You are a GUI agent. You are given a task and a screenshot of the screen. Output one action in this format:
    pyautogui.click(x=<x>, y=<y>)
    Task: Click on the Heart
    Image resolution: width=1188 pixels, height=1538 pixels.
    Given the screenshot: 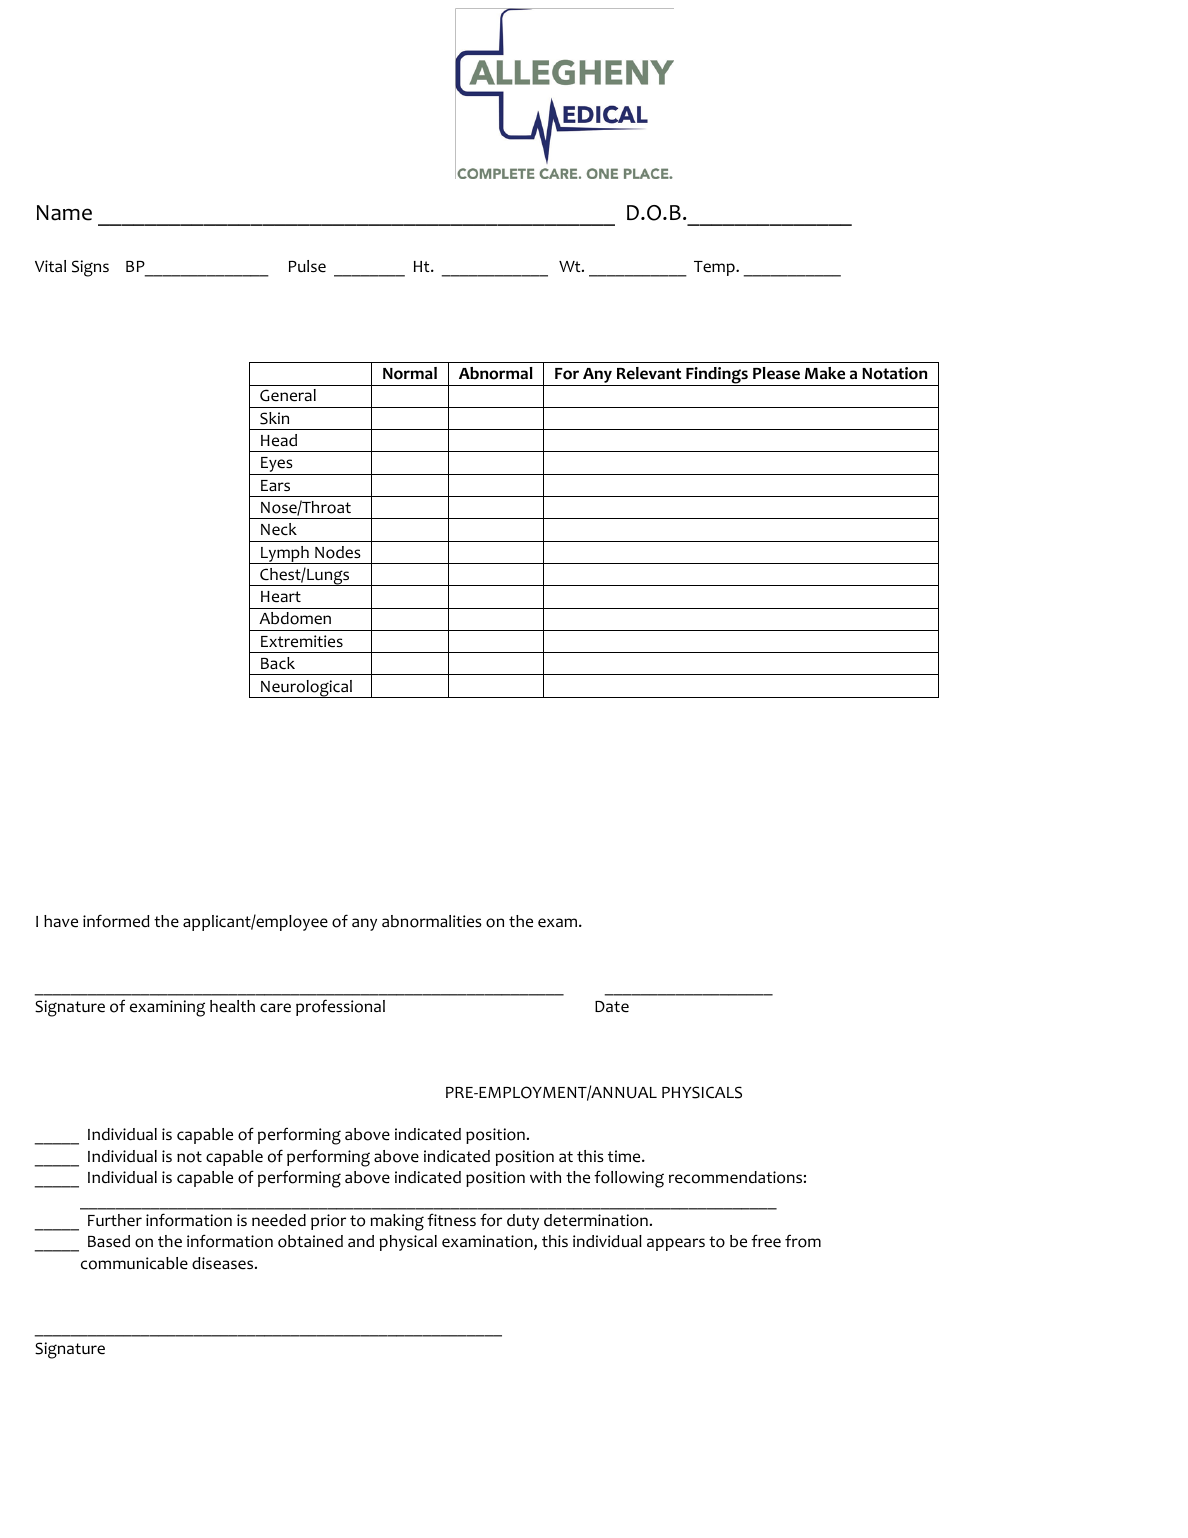 What is the action you would take?
    pyautogui.click(x=281, y=597)
